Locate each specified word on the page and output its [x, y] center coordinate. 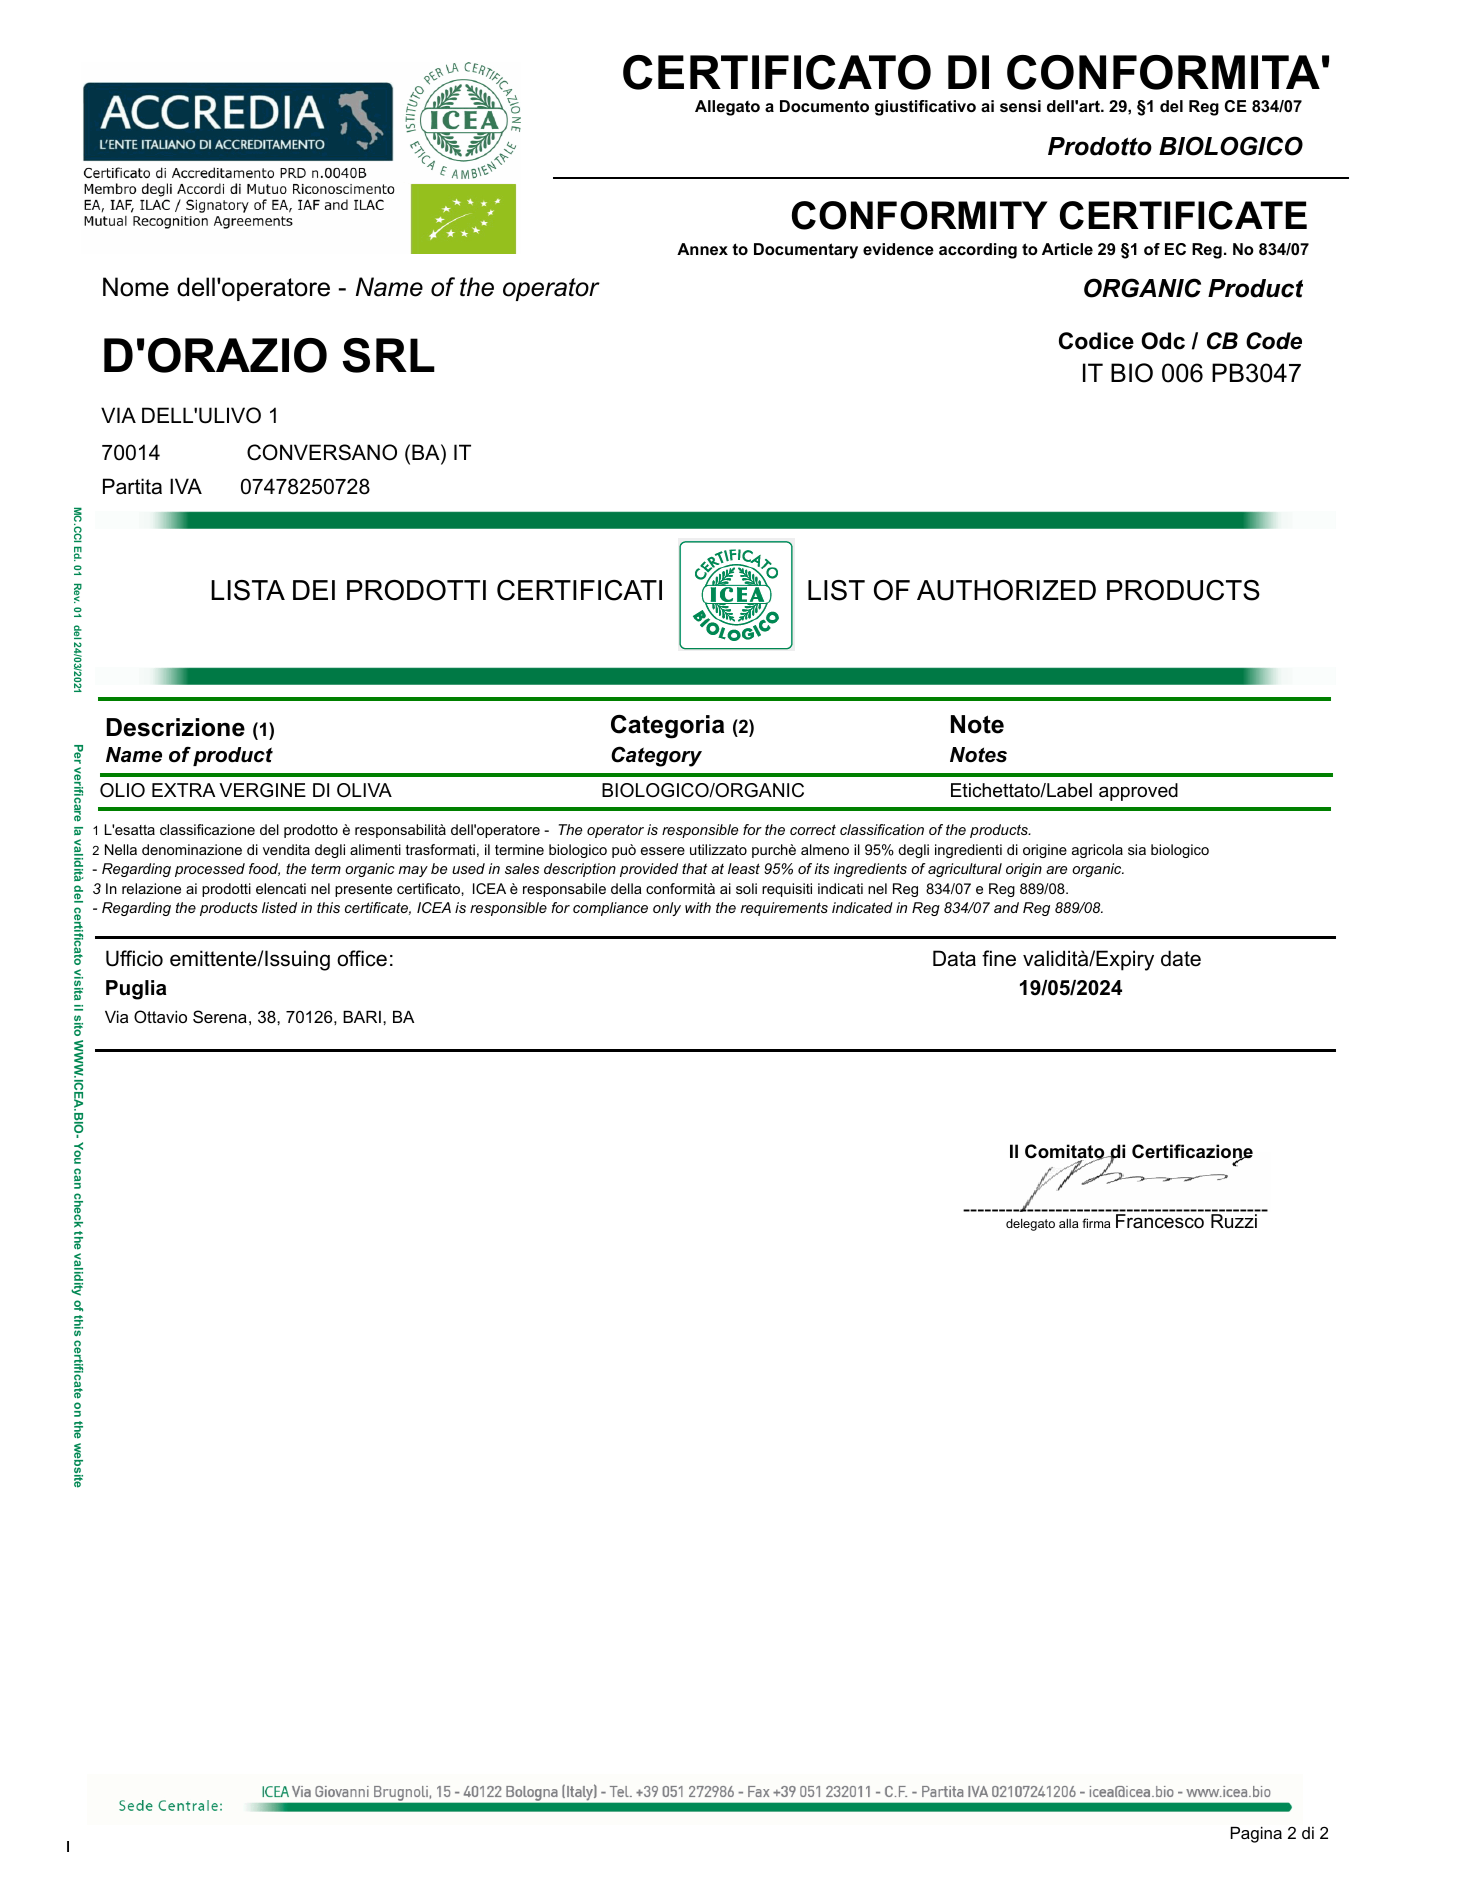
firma [1096, 1223]
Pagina [1256, 1835]
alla [1068, 1223]
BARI [362, 1017]
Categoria [667, 727]
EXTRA [183, 790]
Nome [136, 287]
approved [1138, 792]
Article [1067, 249]
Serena [220, 1016]
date [1181, 958]
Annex [702, 249]
